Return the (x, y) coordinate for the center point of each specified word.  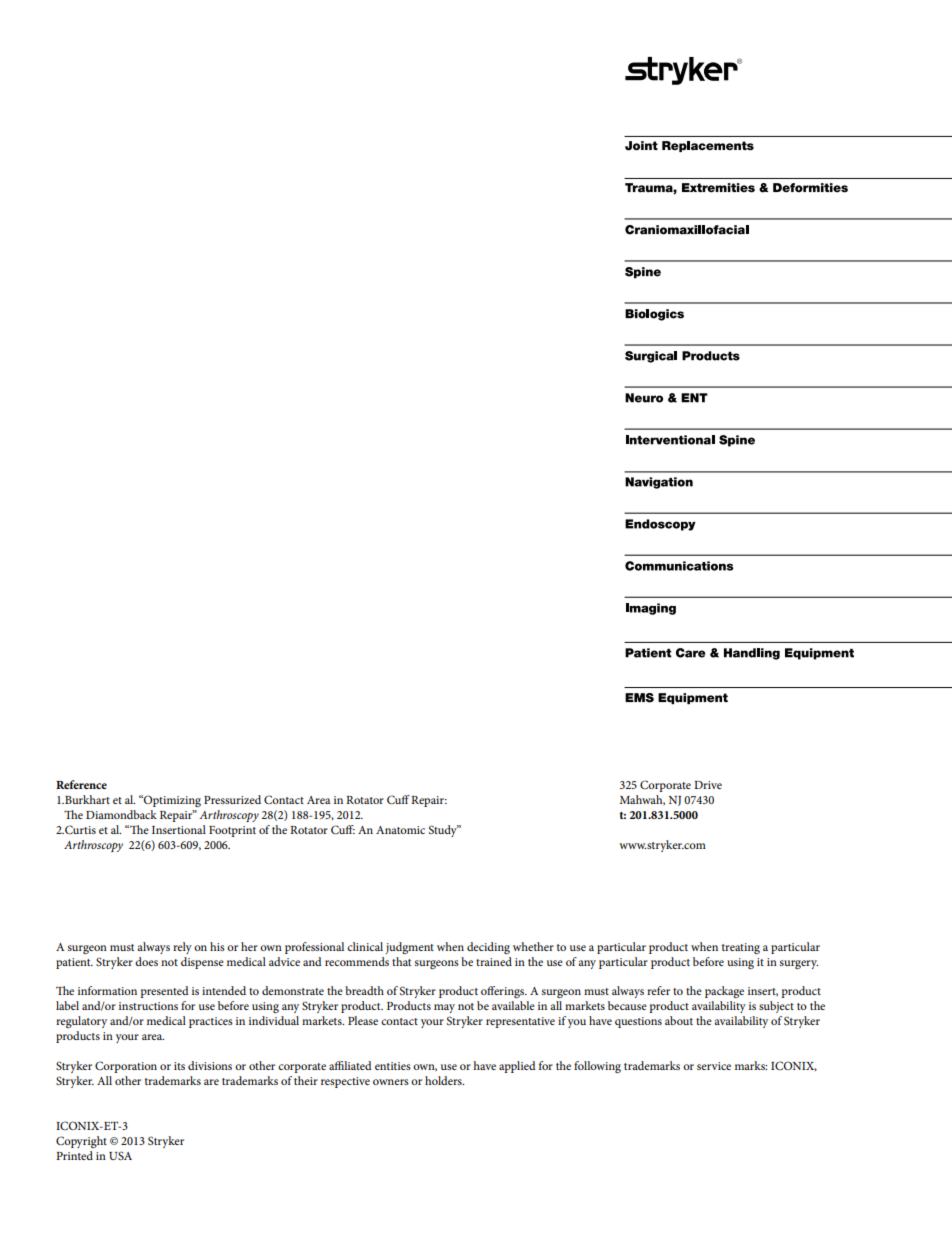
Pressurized (232, 799)
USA (120, 1155)
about (679, 1020)
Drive (708, 785)
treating (741, 948)
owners (391, 1082)
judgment (409, 948)
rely (182, 948)
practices (211, 1022)
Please (363, 1020)
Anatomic (400, 830)
